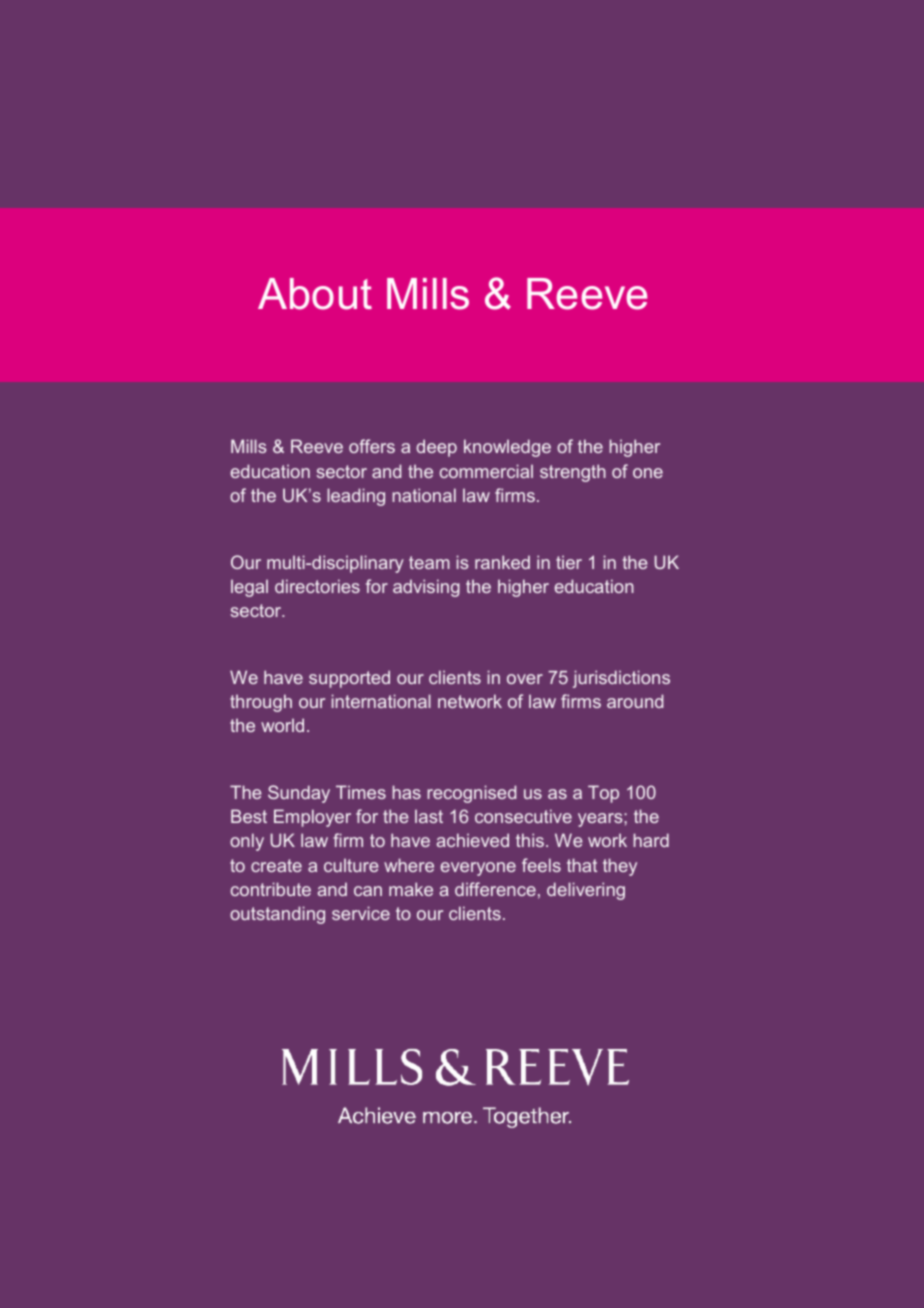 The width and height of the page is (924, 1308). I want to click on tier, so click(569, 562).
